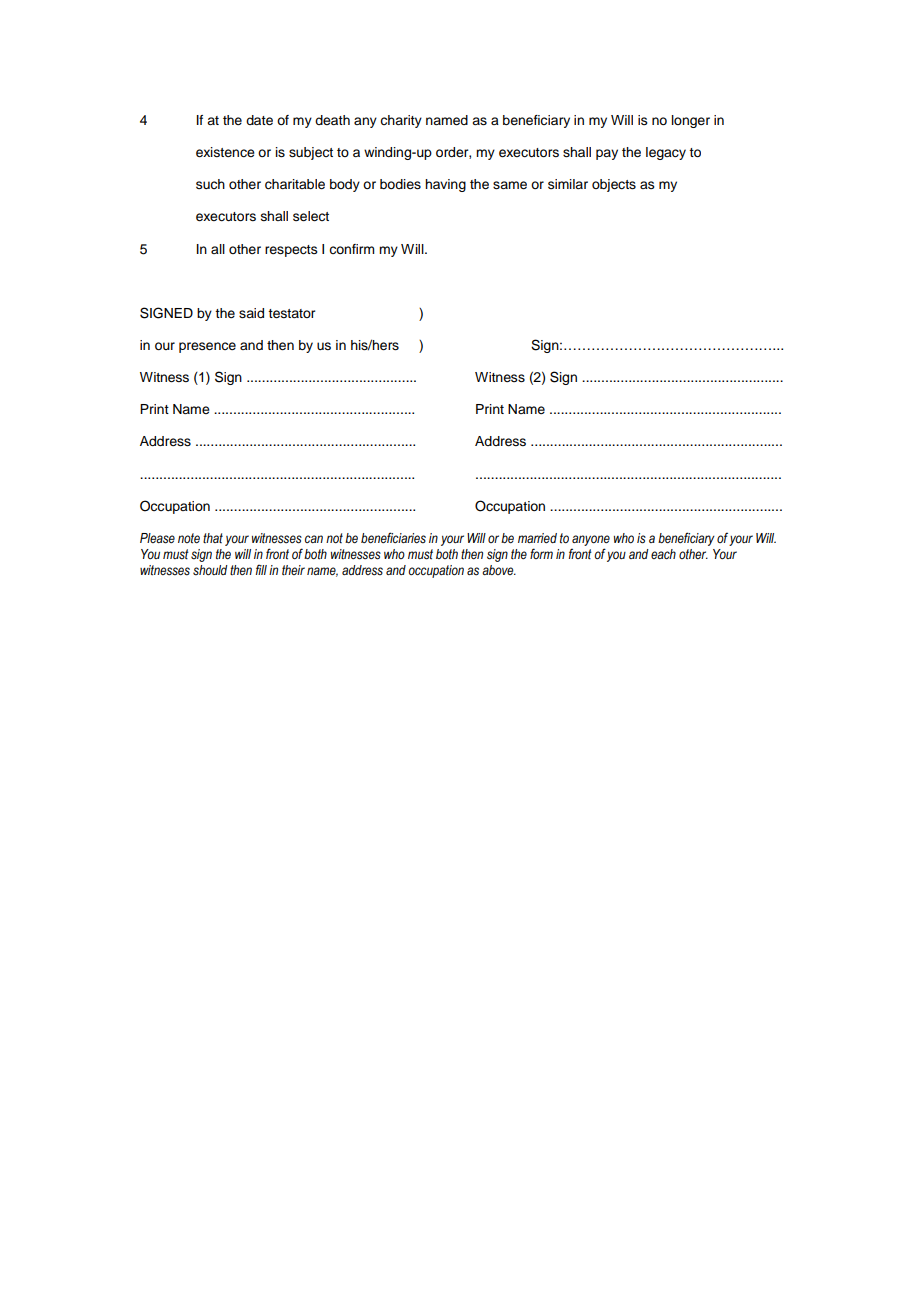 The image size is (924, 1308). What do you see at coordinates (291, 251) in the screenshot?
I see `respects` at bounding box center [291, 251].
